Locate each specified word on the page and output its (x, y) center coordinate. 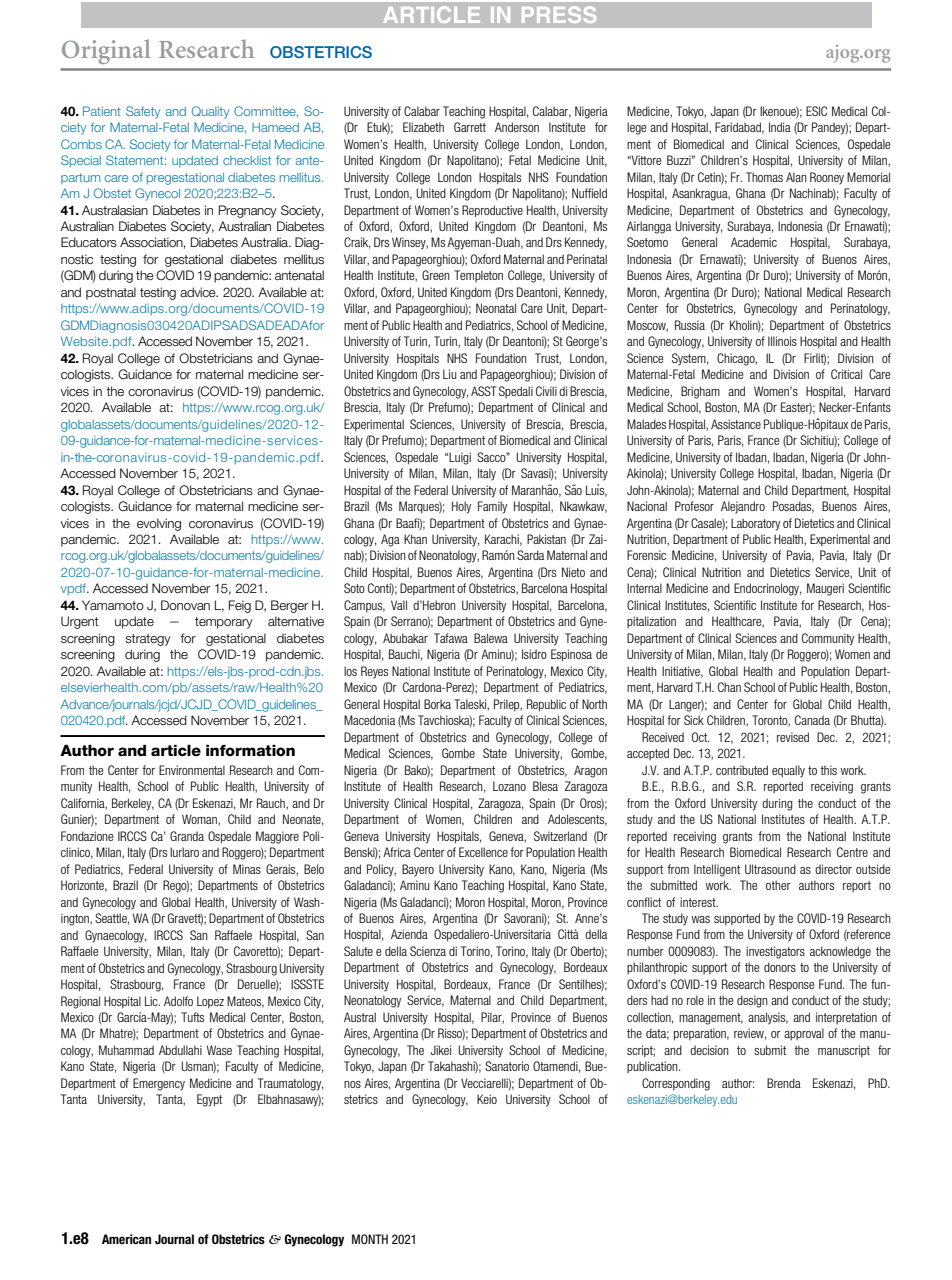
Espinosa (571, 655)
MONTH (370, 1239)
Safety (143, 112)
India (780, 127)
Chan (729, 687)
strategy (148, 640)
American (126, 1239)
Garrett (470, 127)
